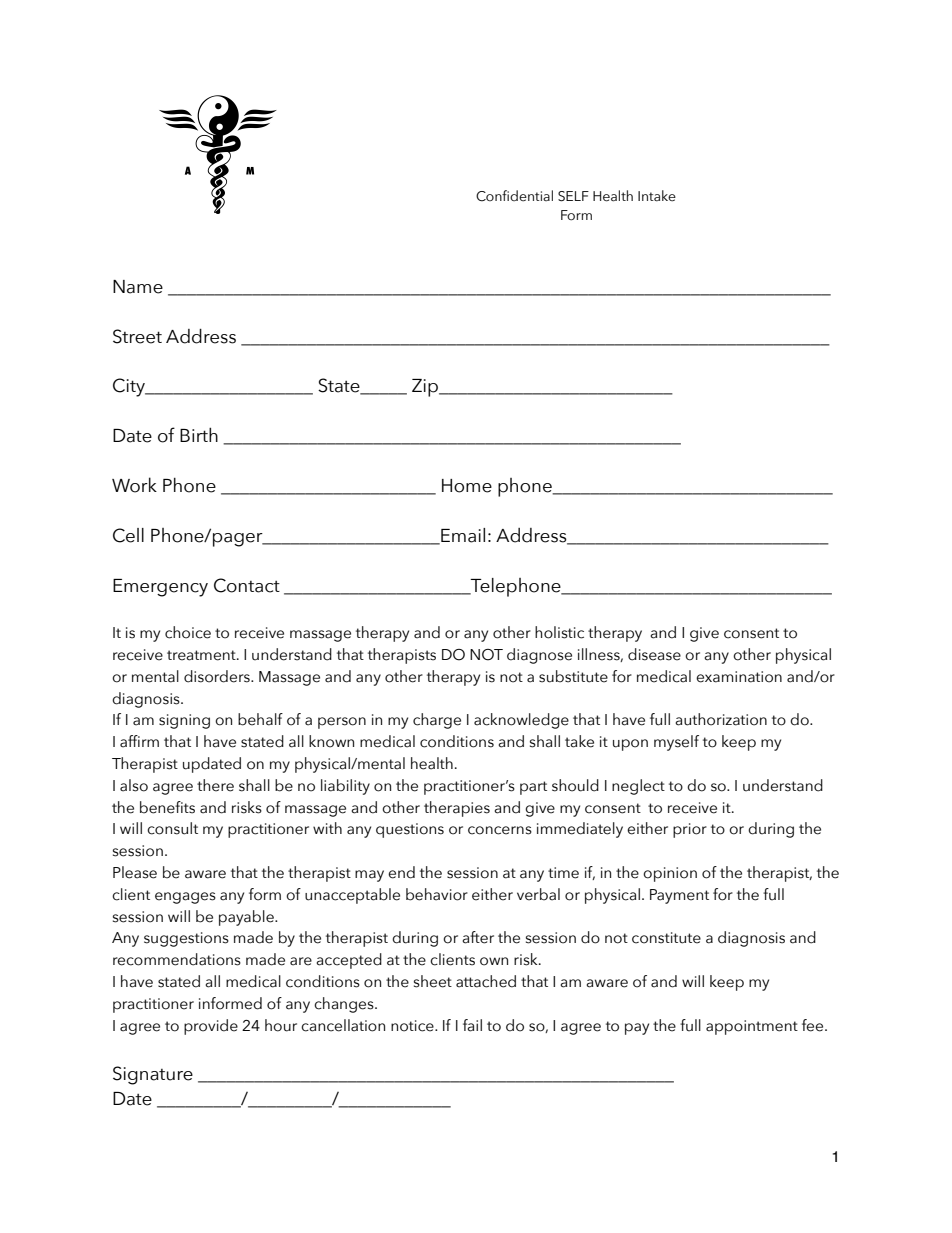 Image resolution: width=952 pixels, height=1233 pixels. What do you see at coordinates (739, 677) in the image?
I see `examination` at bounding box center [739, 677].
